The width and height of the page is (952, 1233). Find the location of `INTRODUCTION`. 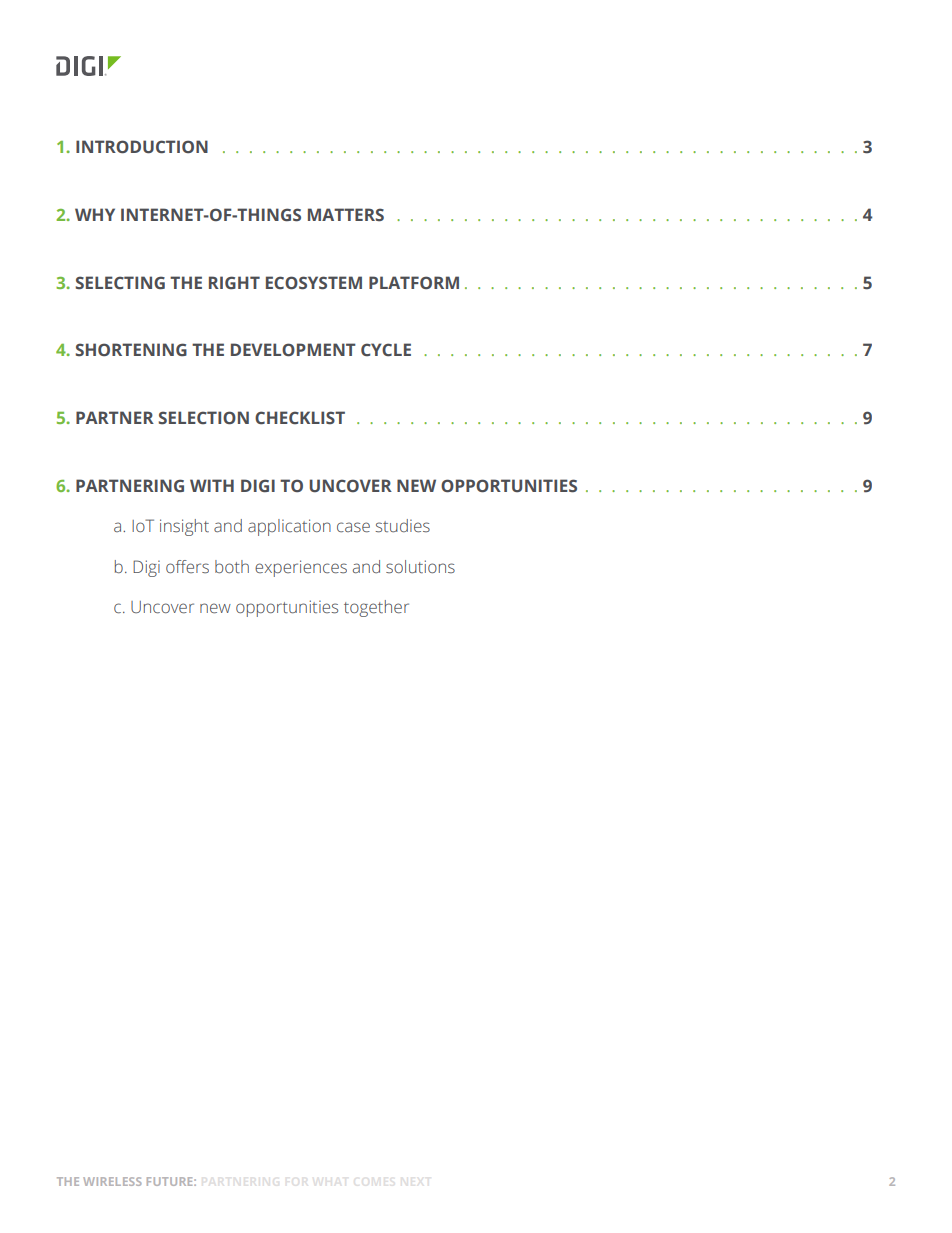

INTRODUCTION is located at coordinates (142, 147).
